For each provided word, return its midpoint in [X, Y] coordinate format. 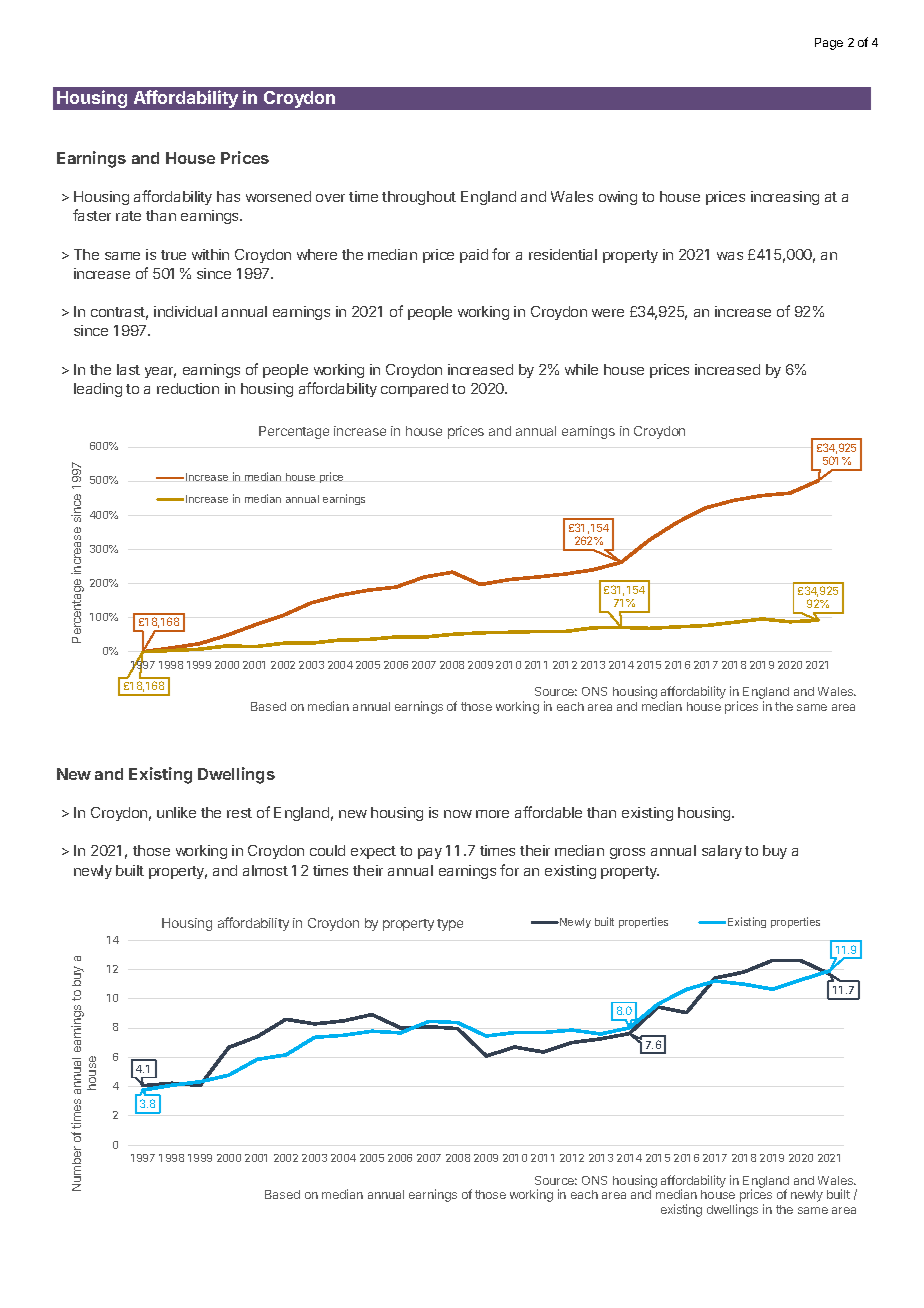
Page [829, 44]
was [730, 256]
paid [474, 256]
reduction [188, 388]
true [173, 255]
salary [722, 852]
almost [265, 870]
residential [563, 254]
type [450, 925]
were [608, 313]
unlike [176, 812]
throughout [419, 198]
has [228, 196]
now [458, 814]
